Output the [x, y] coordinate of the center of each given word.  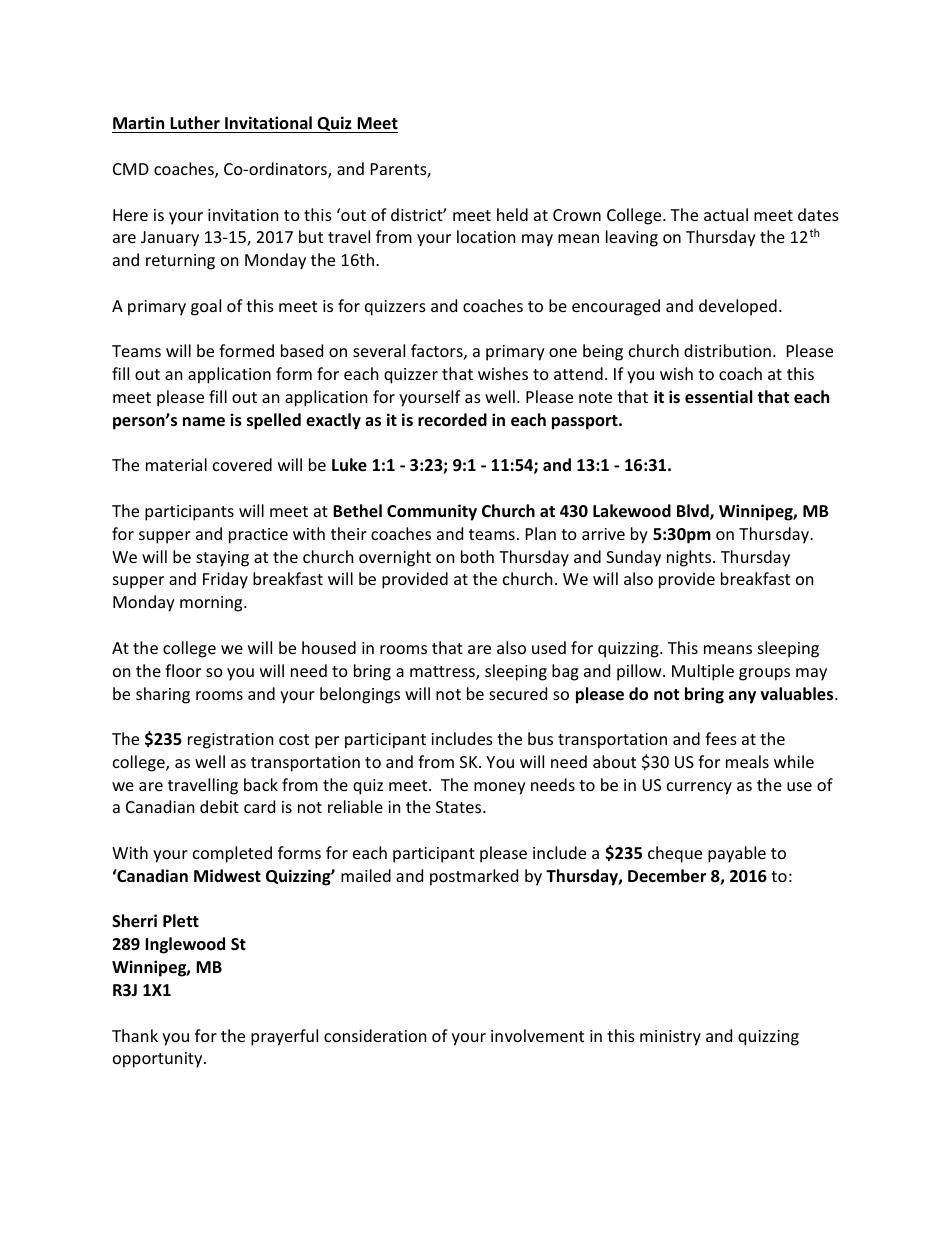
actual [726, 214]
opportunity [159, 1060]
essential [718, 397]
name [204, 422]
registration [230, 741]
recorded [452, 419]
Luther [195, 122]
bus [540, 738]
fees [721, 738]
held [512, 214]
